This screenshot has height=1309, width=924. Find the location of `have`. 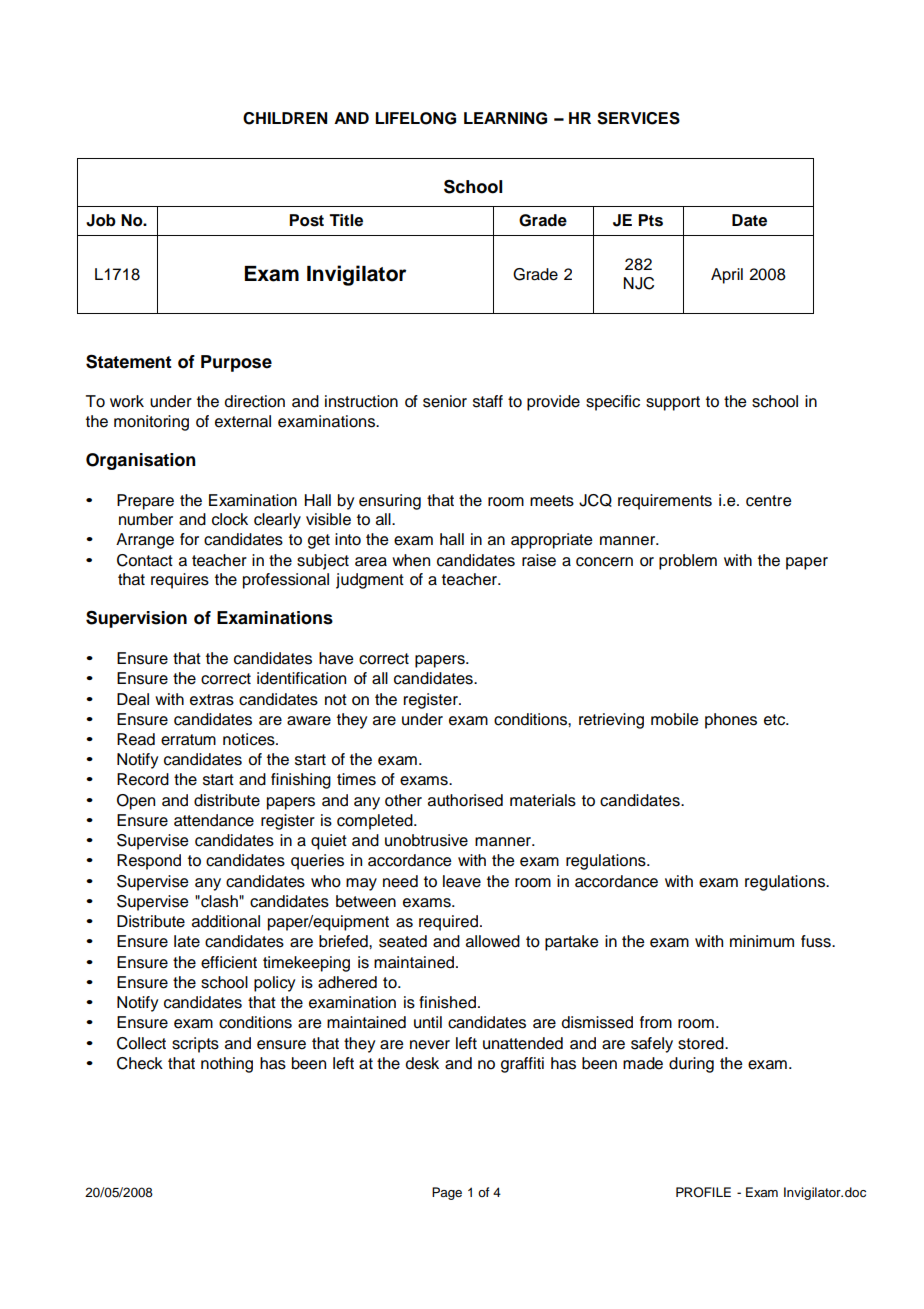

have is located at coordinates (336, 658).
